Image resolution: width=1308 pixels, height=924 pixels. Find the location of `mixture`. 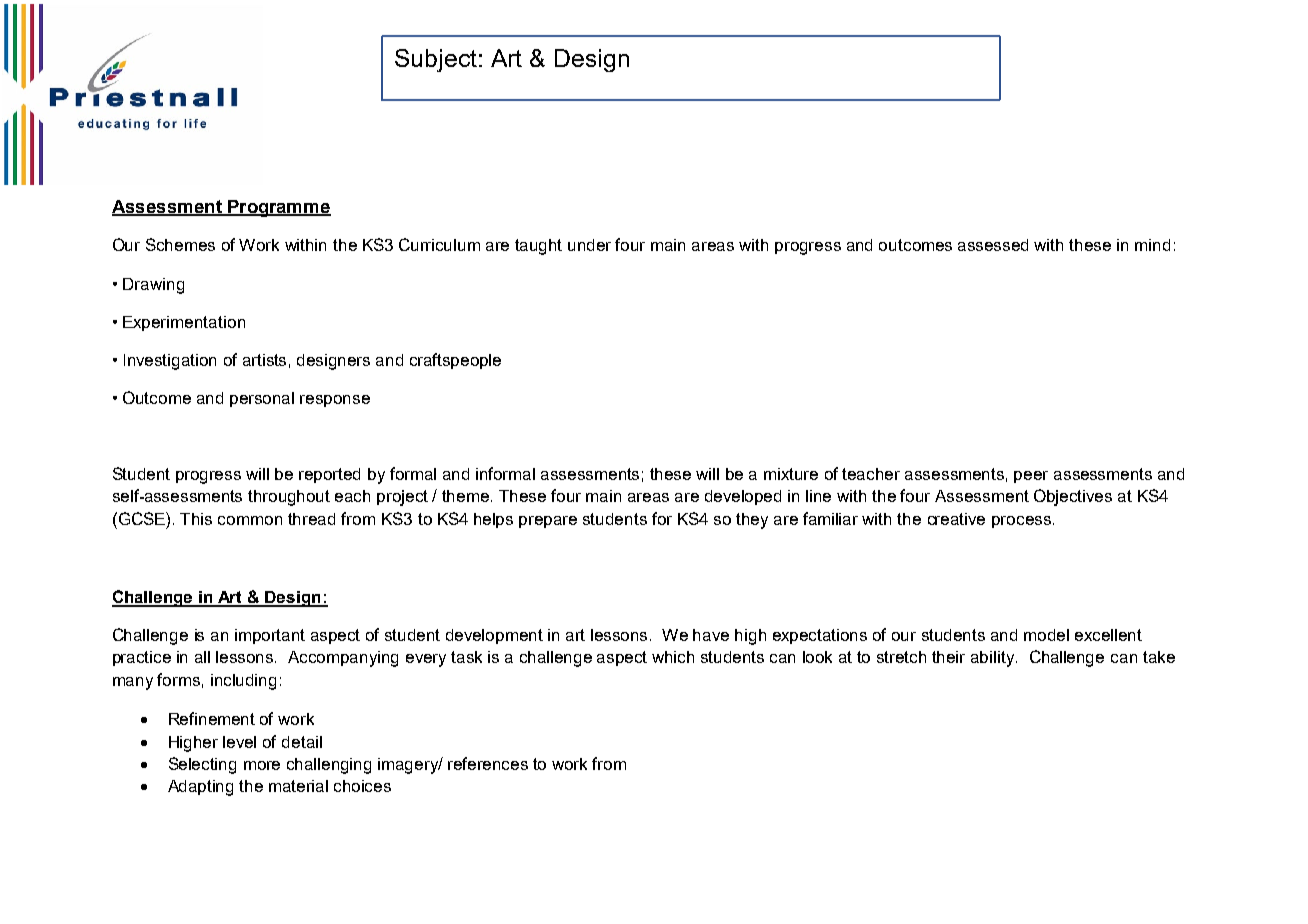

mixture is located at coordinates (791, 474).
